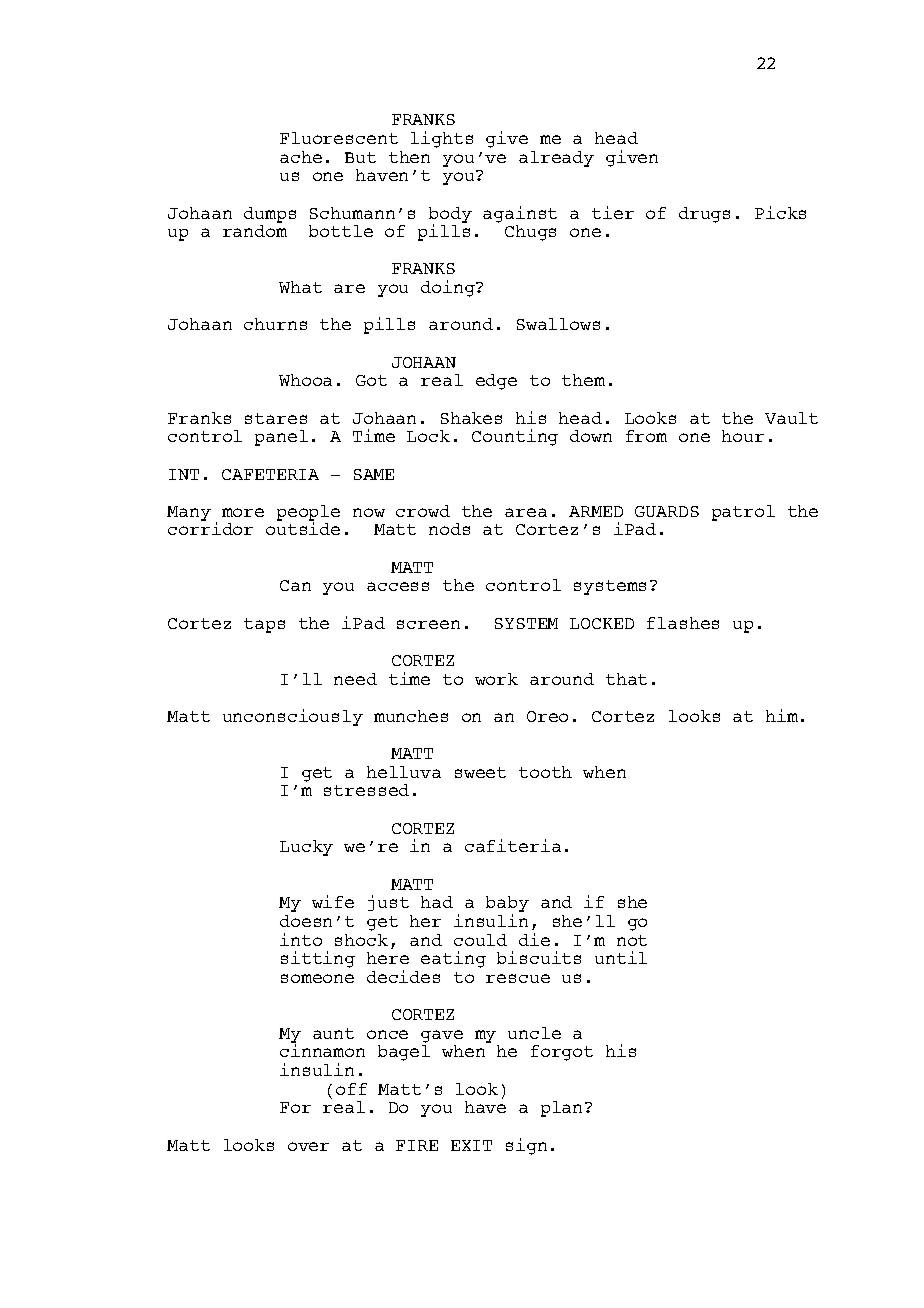 This screenshot has width=924, height=1308. I want to click on flashes, so click(683, 623).
